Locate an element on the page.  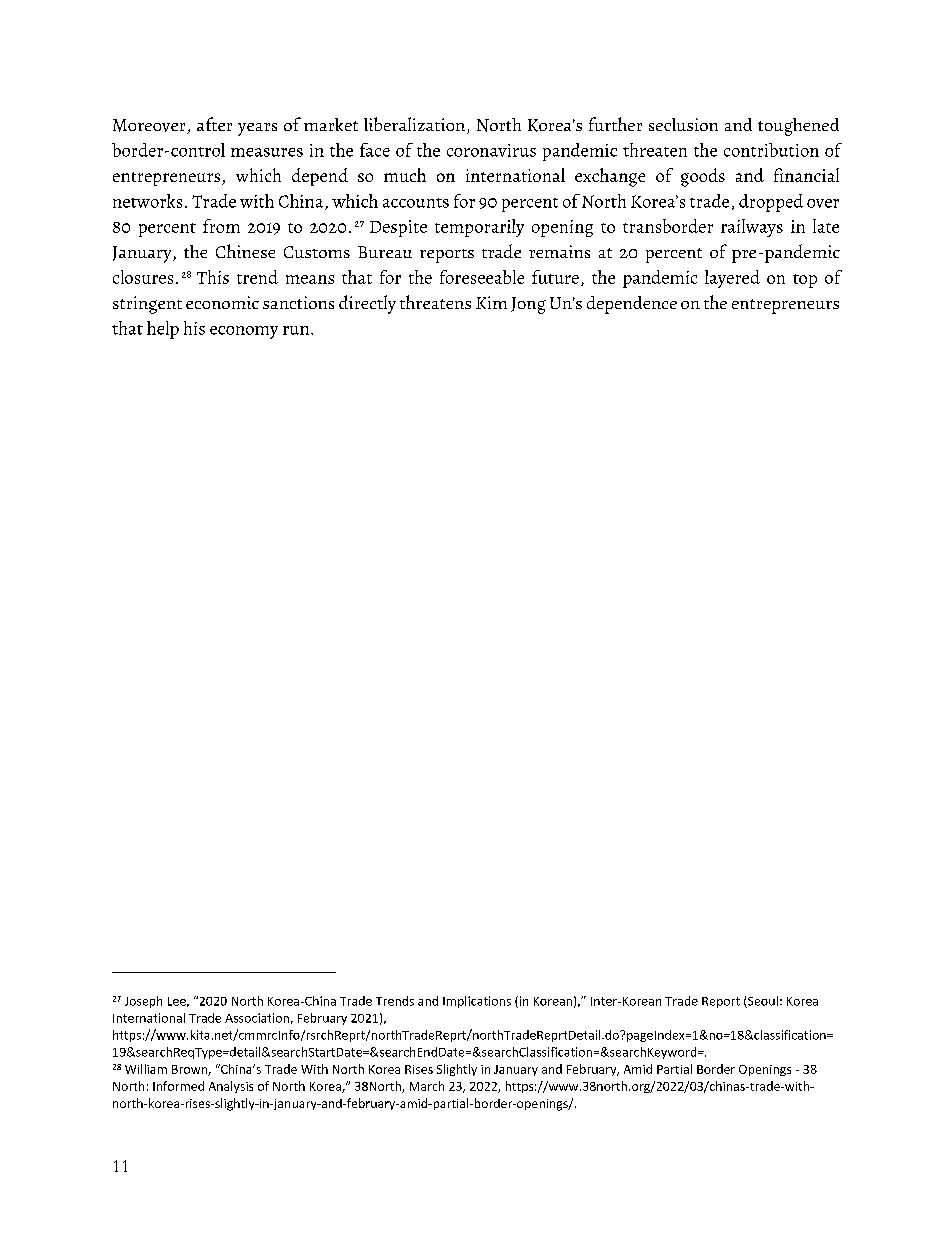
March is located at coordinates (427, 1086).
